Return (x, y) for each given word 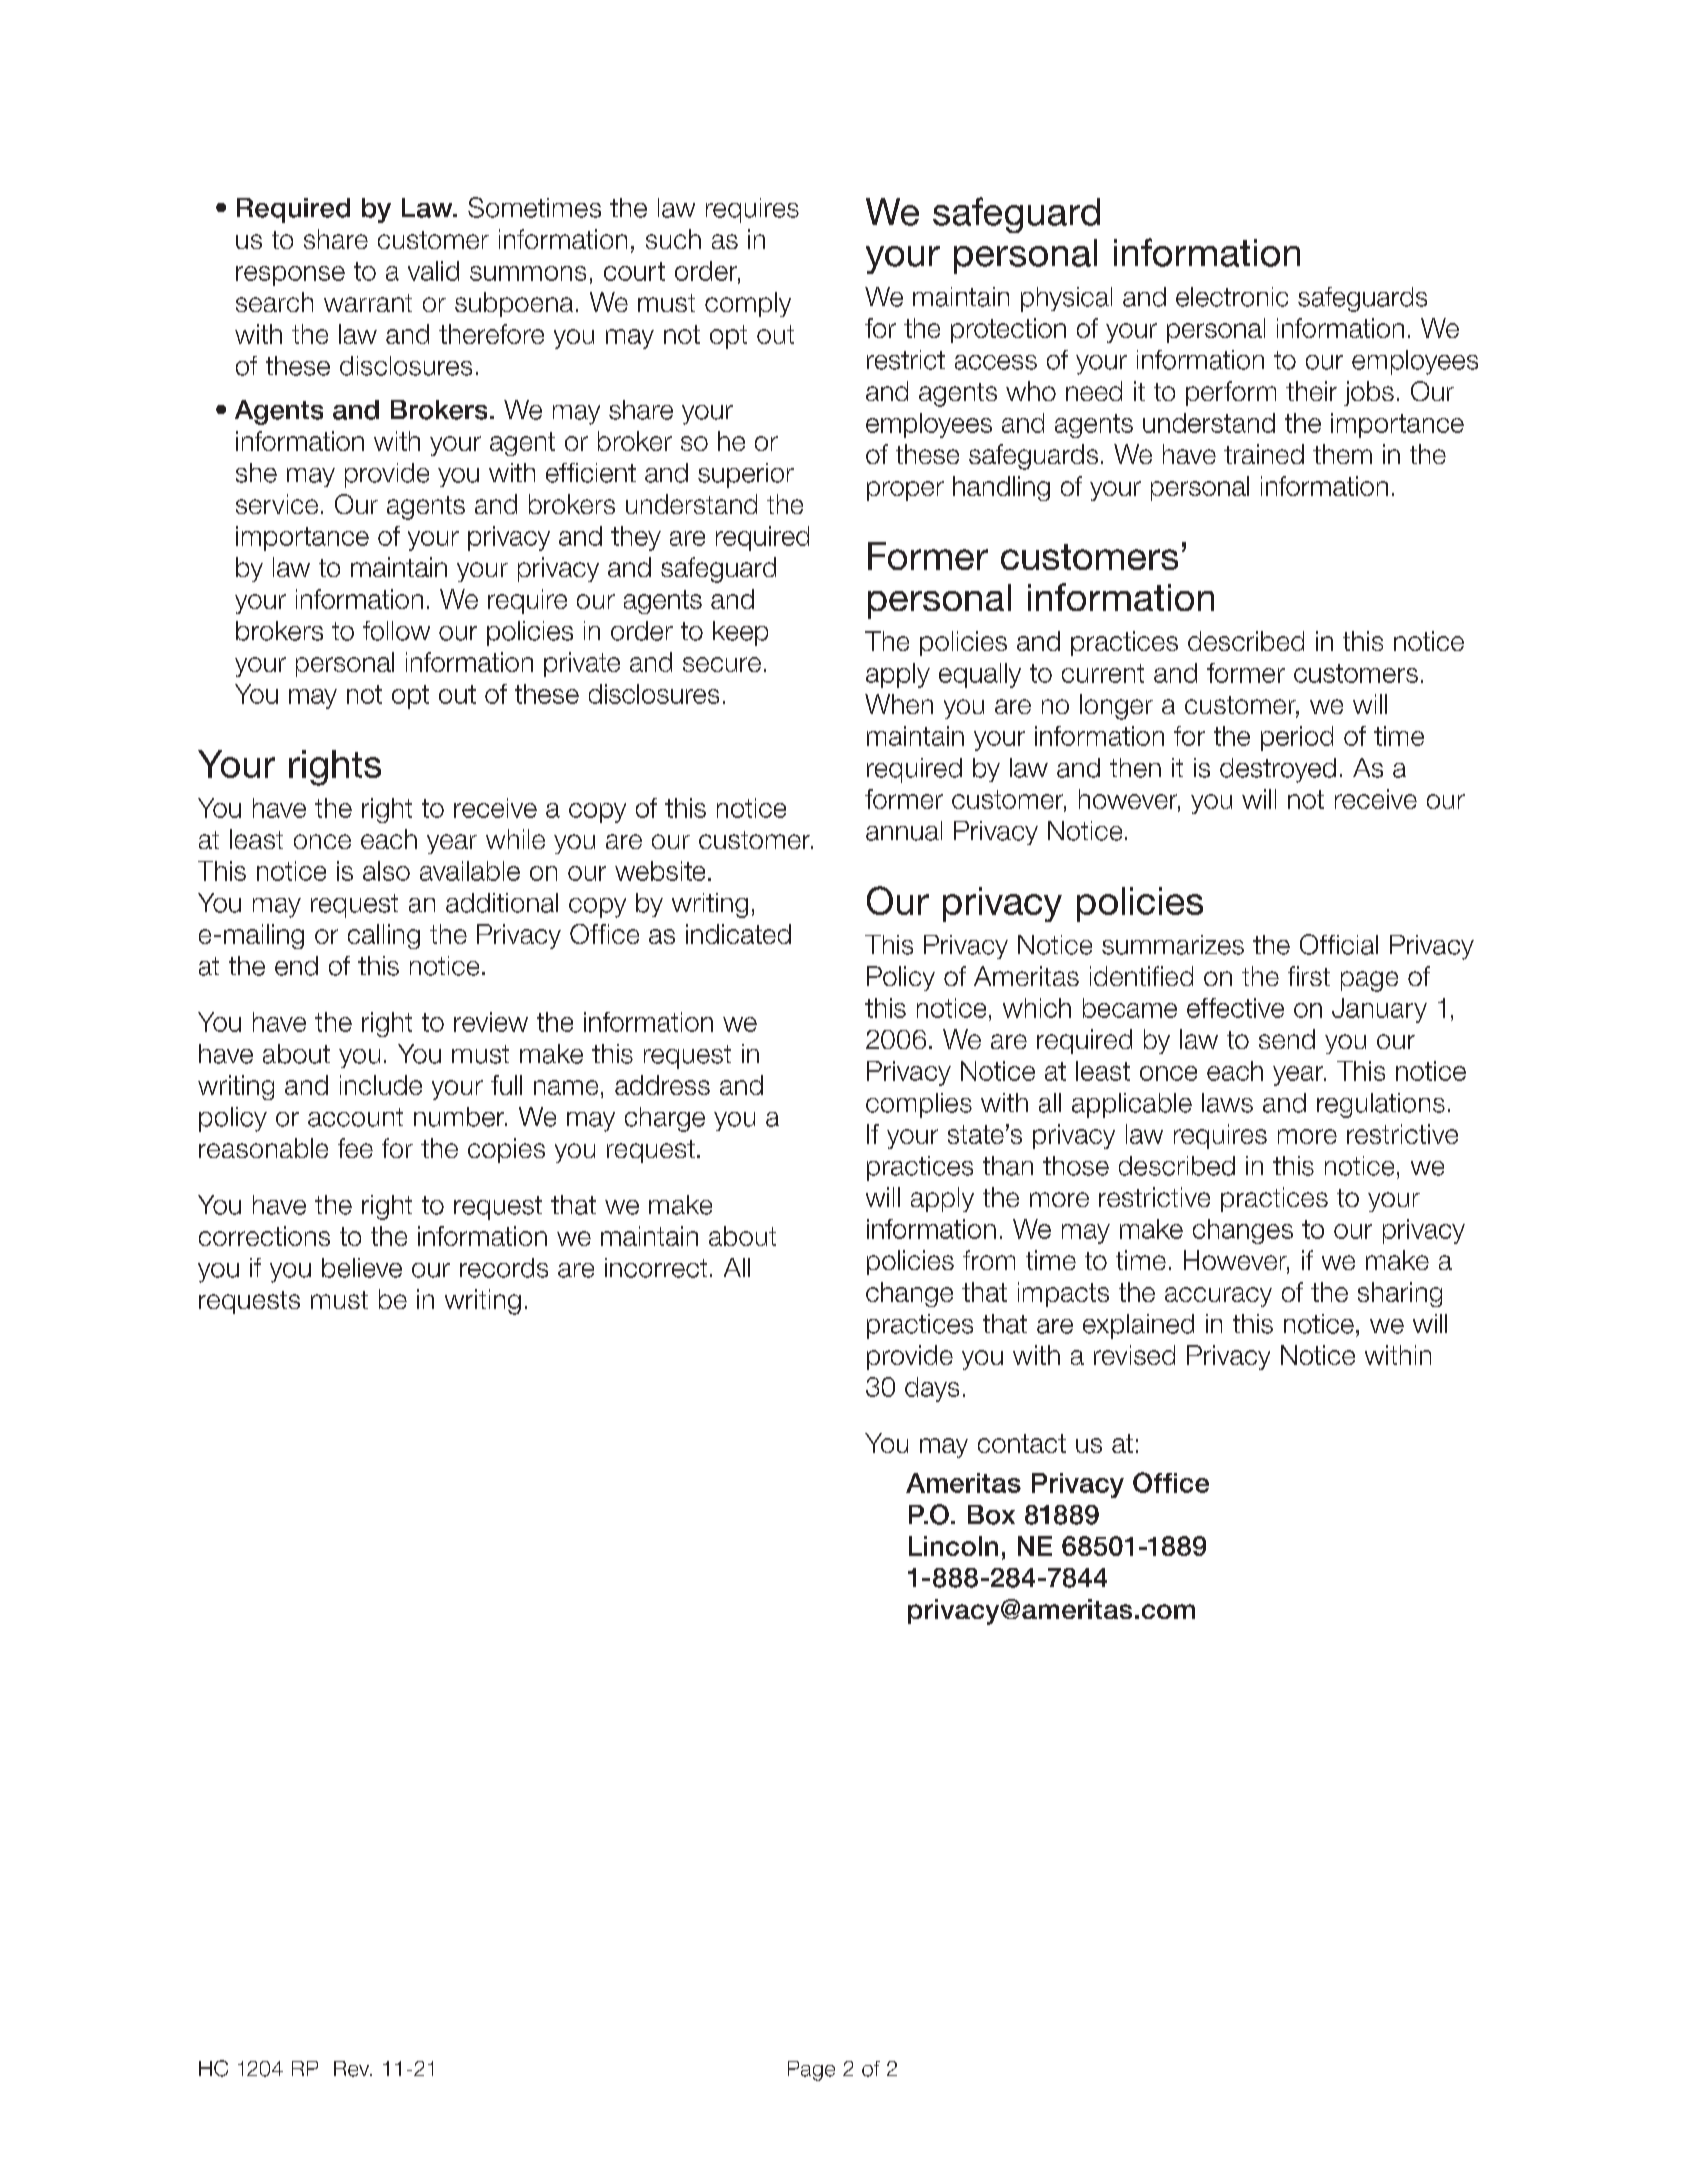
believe (362, 1268)
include (381, 1085)
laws (1227, 1103)
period (1297, 738)
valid (433, 271)
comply (748, 304)
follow (396, 631)
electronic (1232, 297)
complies (919, 1105)
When (899, 704)
